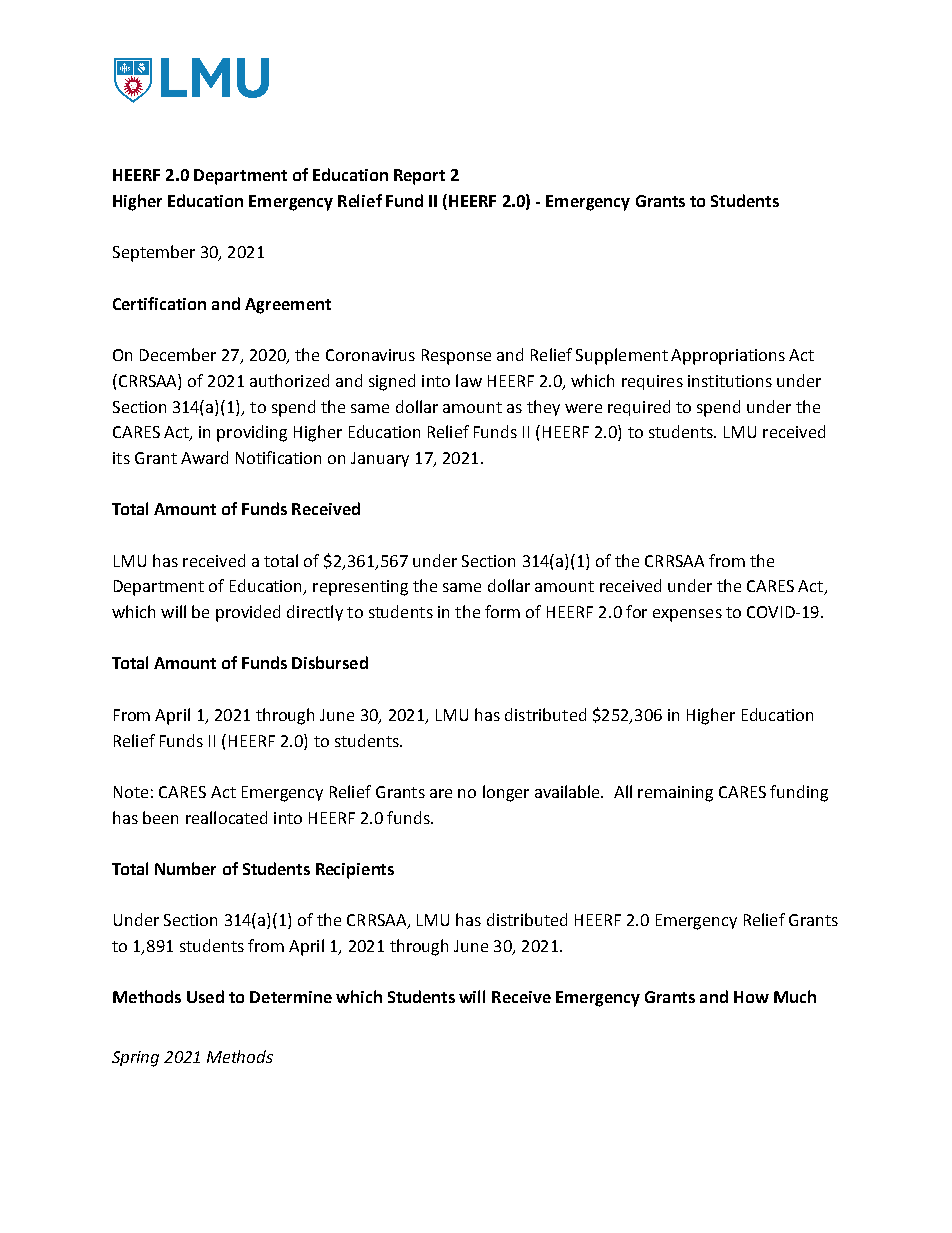 This screenshot has height=1233, width=952. What do you see at coordinates (131, 792) in the screenshot?
I see `Note` at bounding box center [131, 792].
